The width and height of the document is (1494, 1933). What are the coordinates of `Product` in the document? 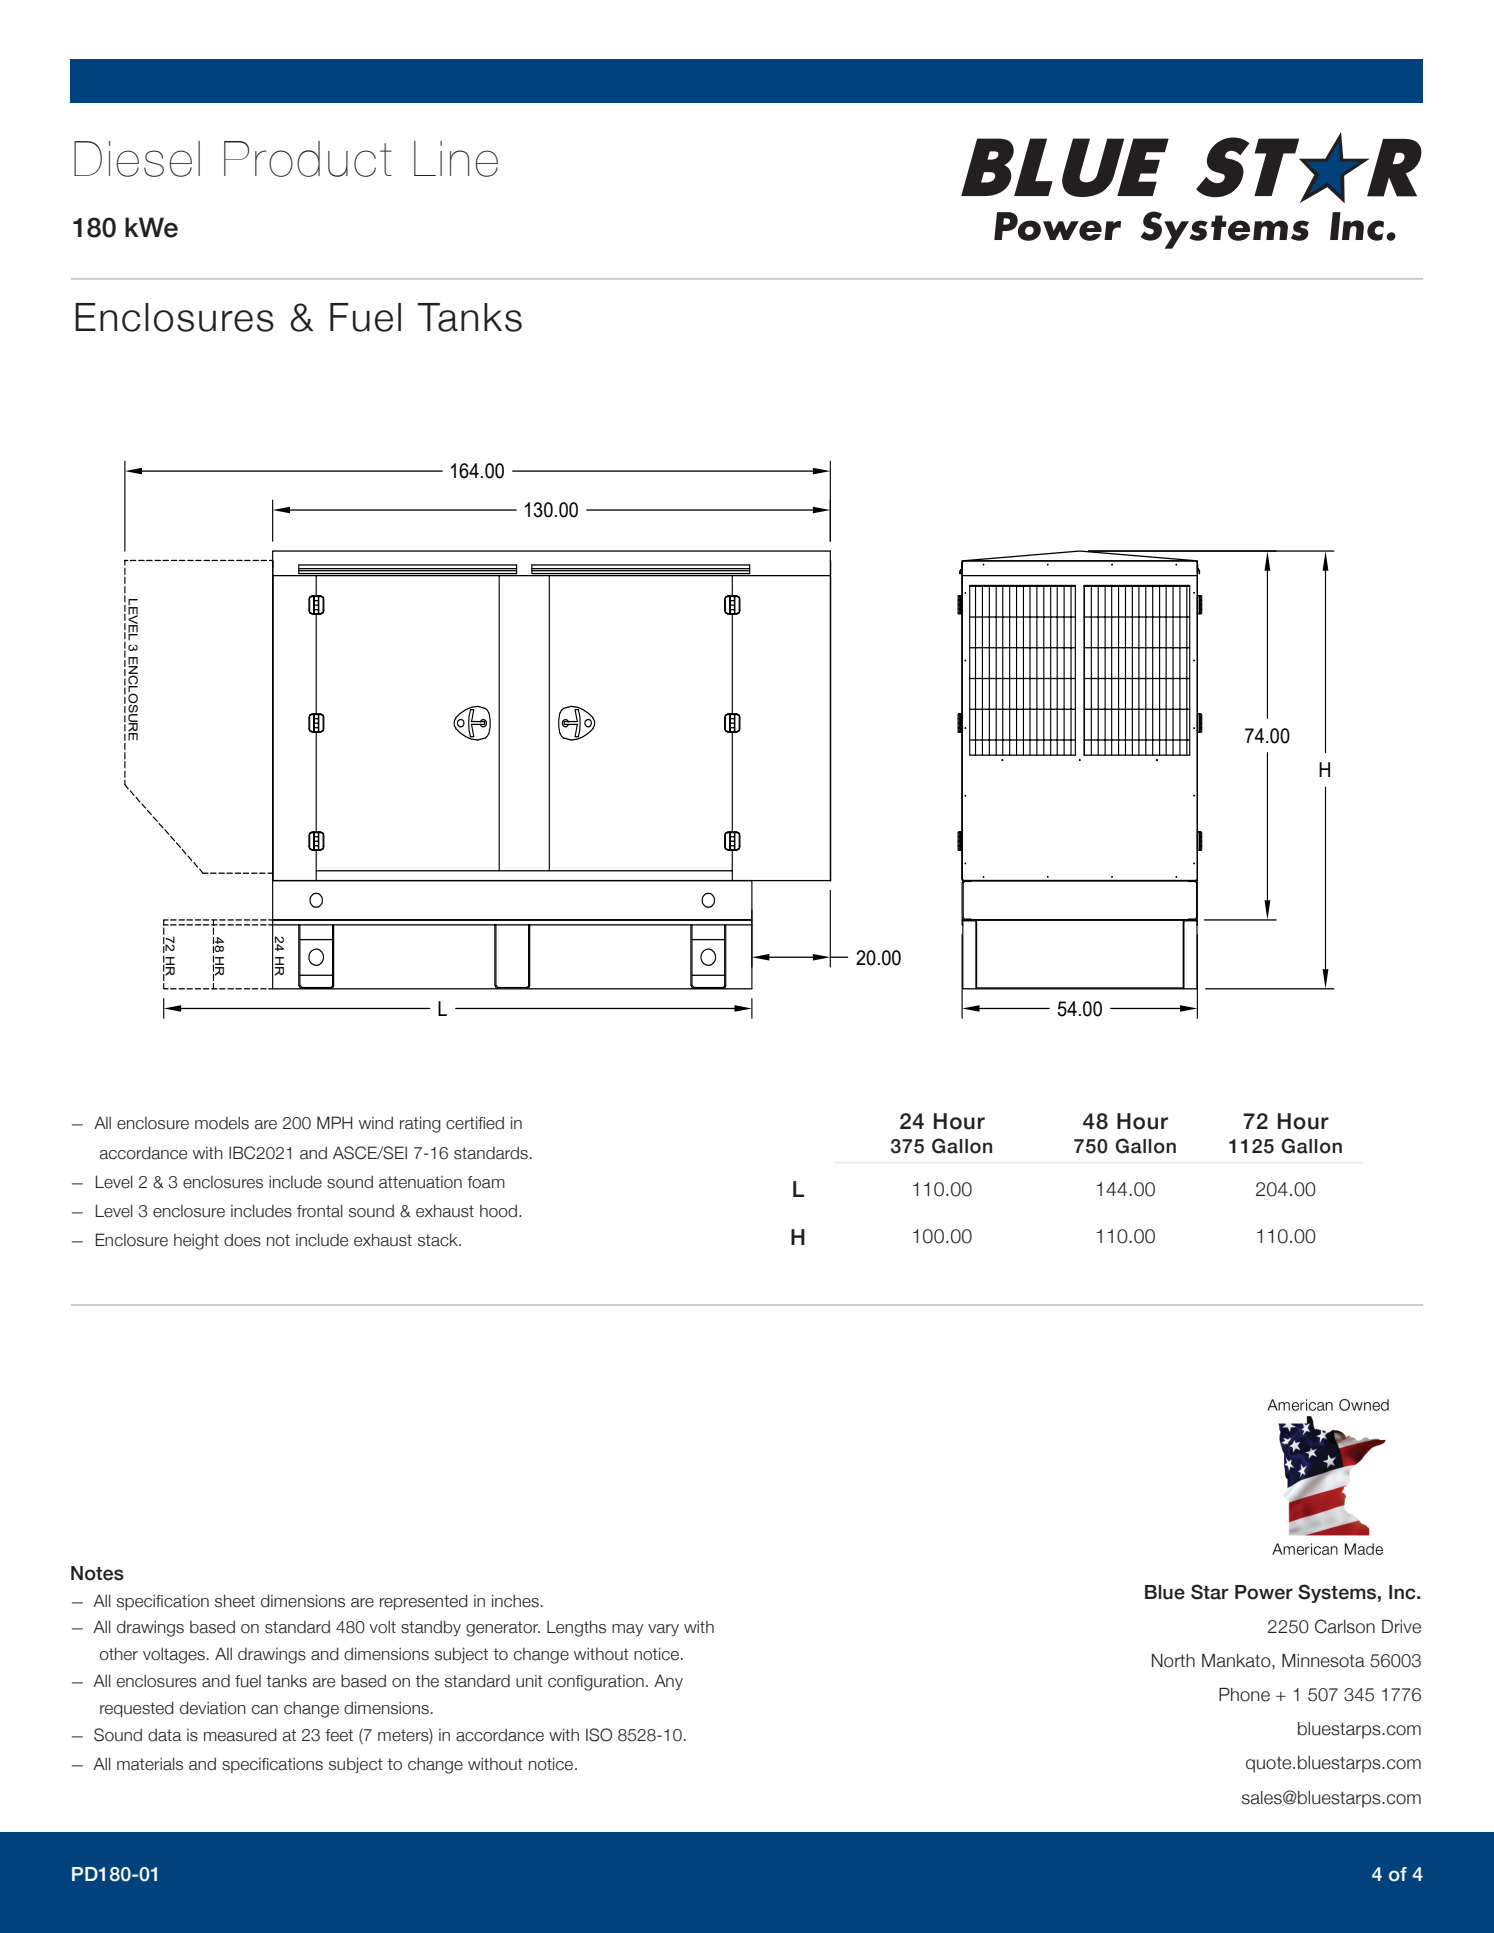 It's located at (308, 159).
